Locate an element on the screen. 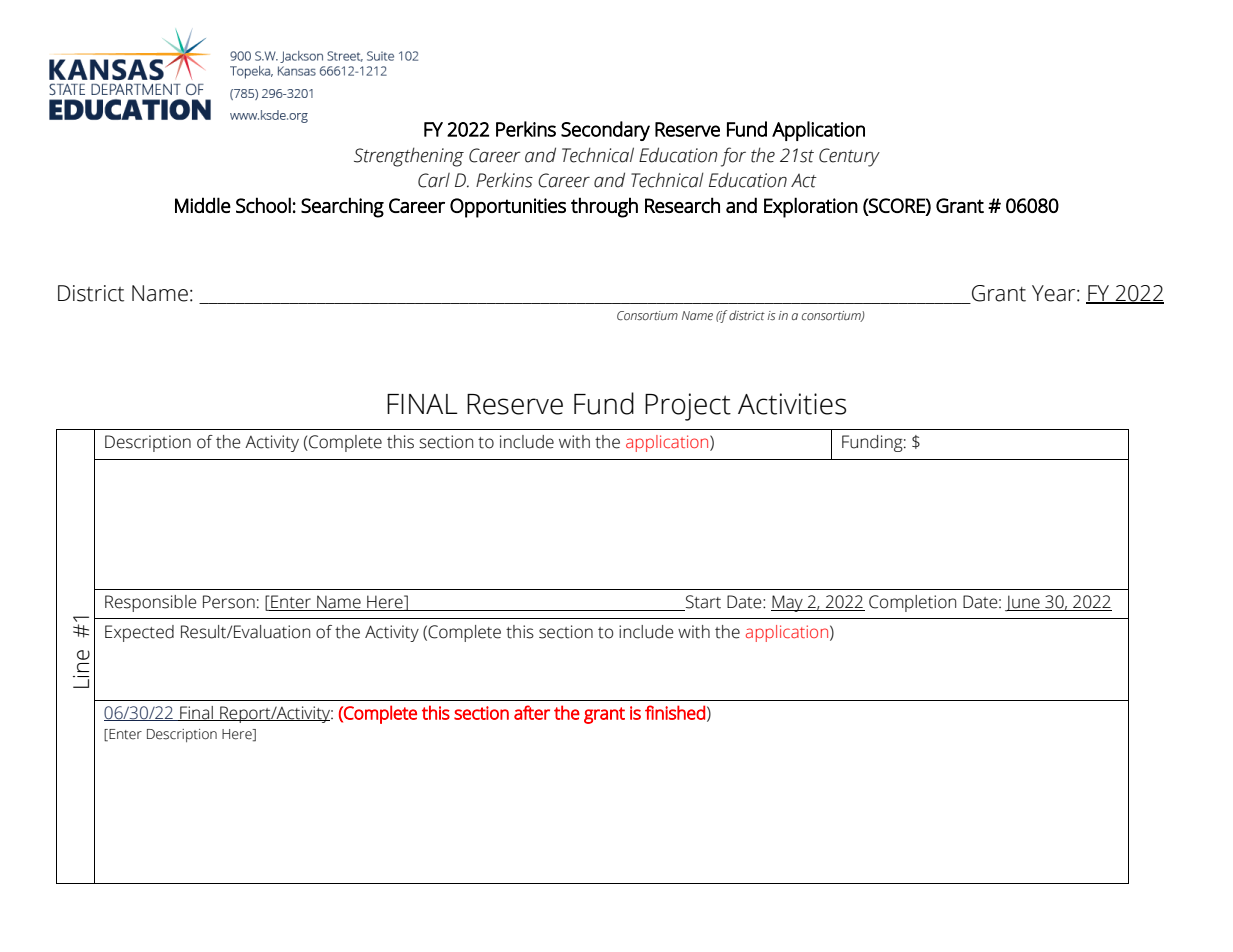 Image resolution: width=1233 pixels, height=952 pixels. Research is located at coordinates (682, 205).
